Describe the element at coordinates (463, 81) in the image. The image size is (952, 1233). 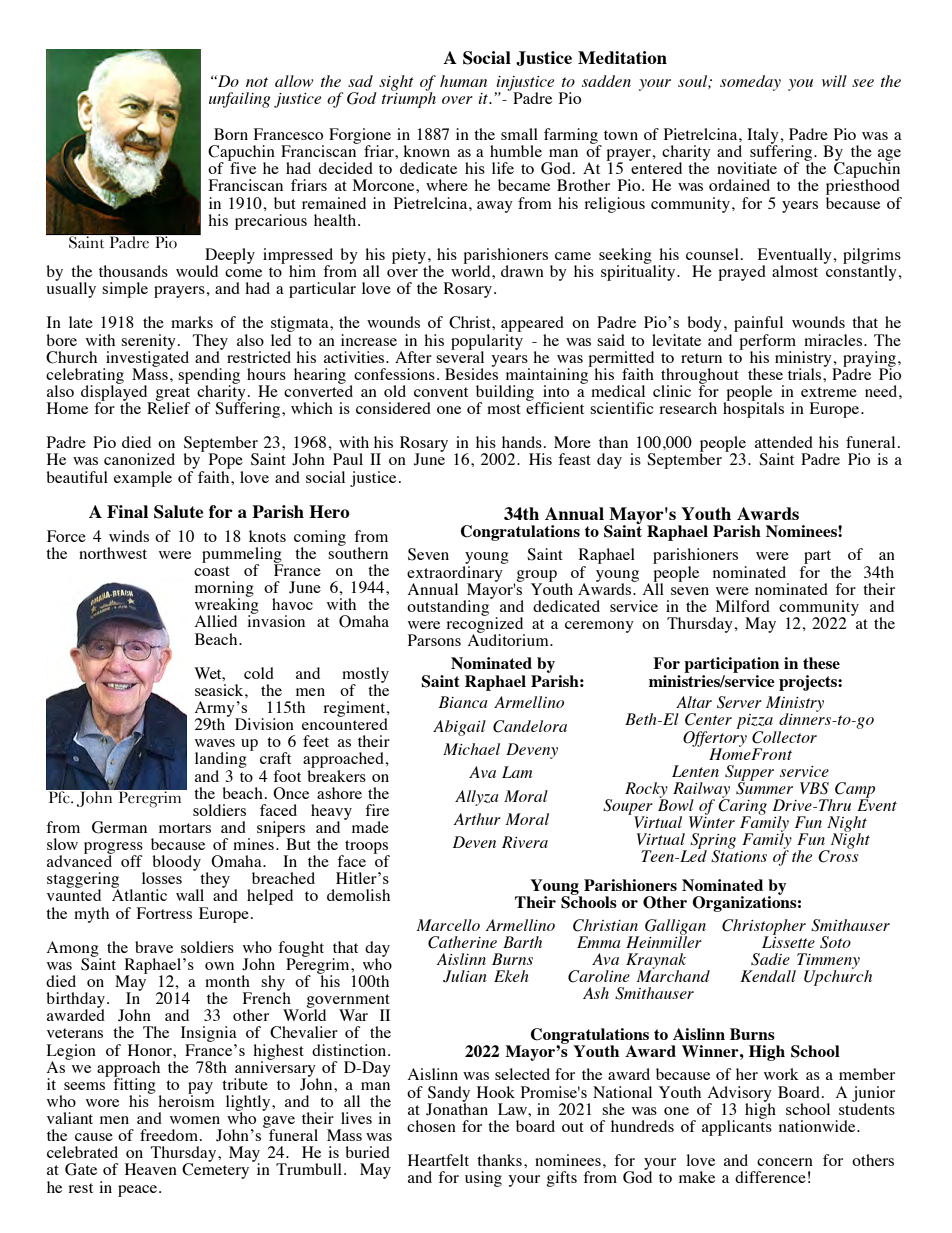
I see `human` at that location.
